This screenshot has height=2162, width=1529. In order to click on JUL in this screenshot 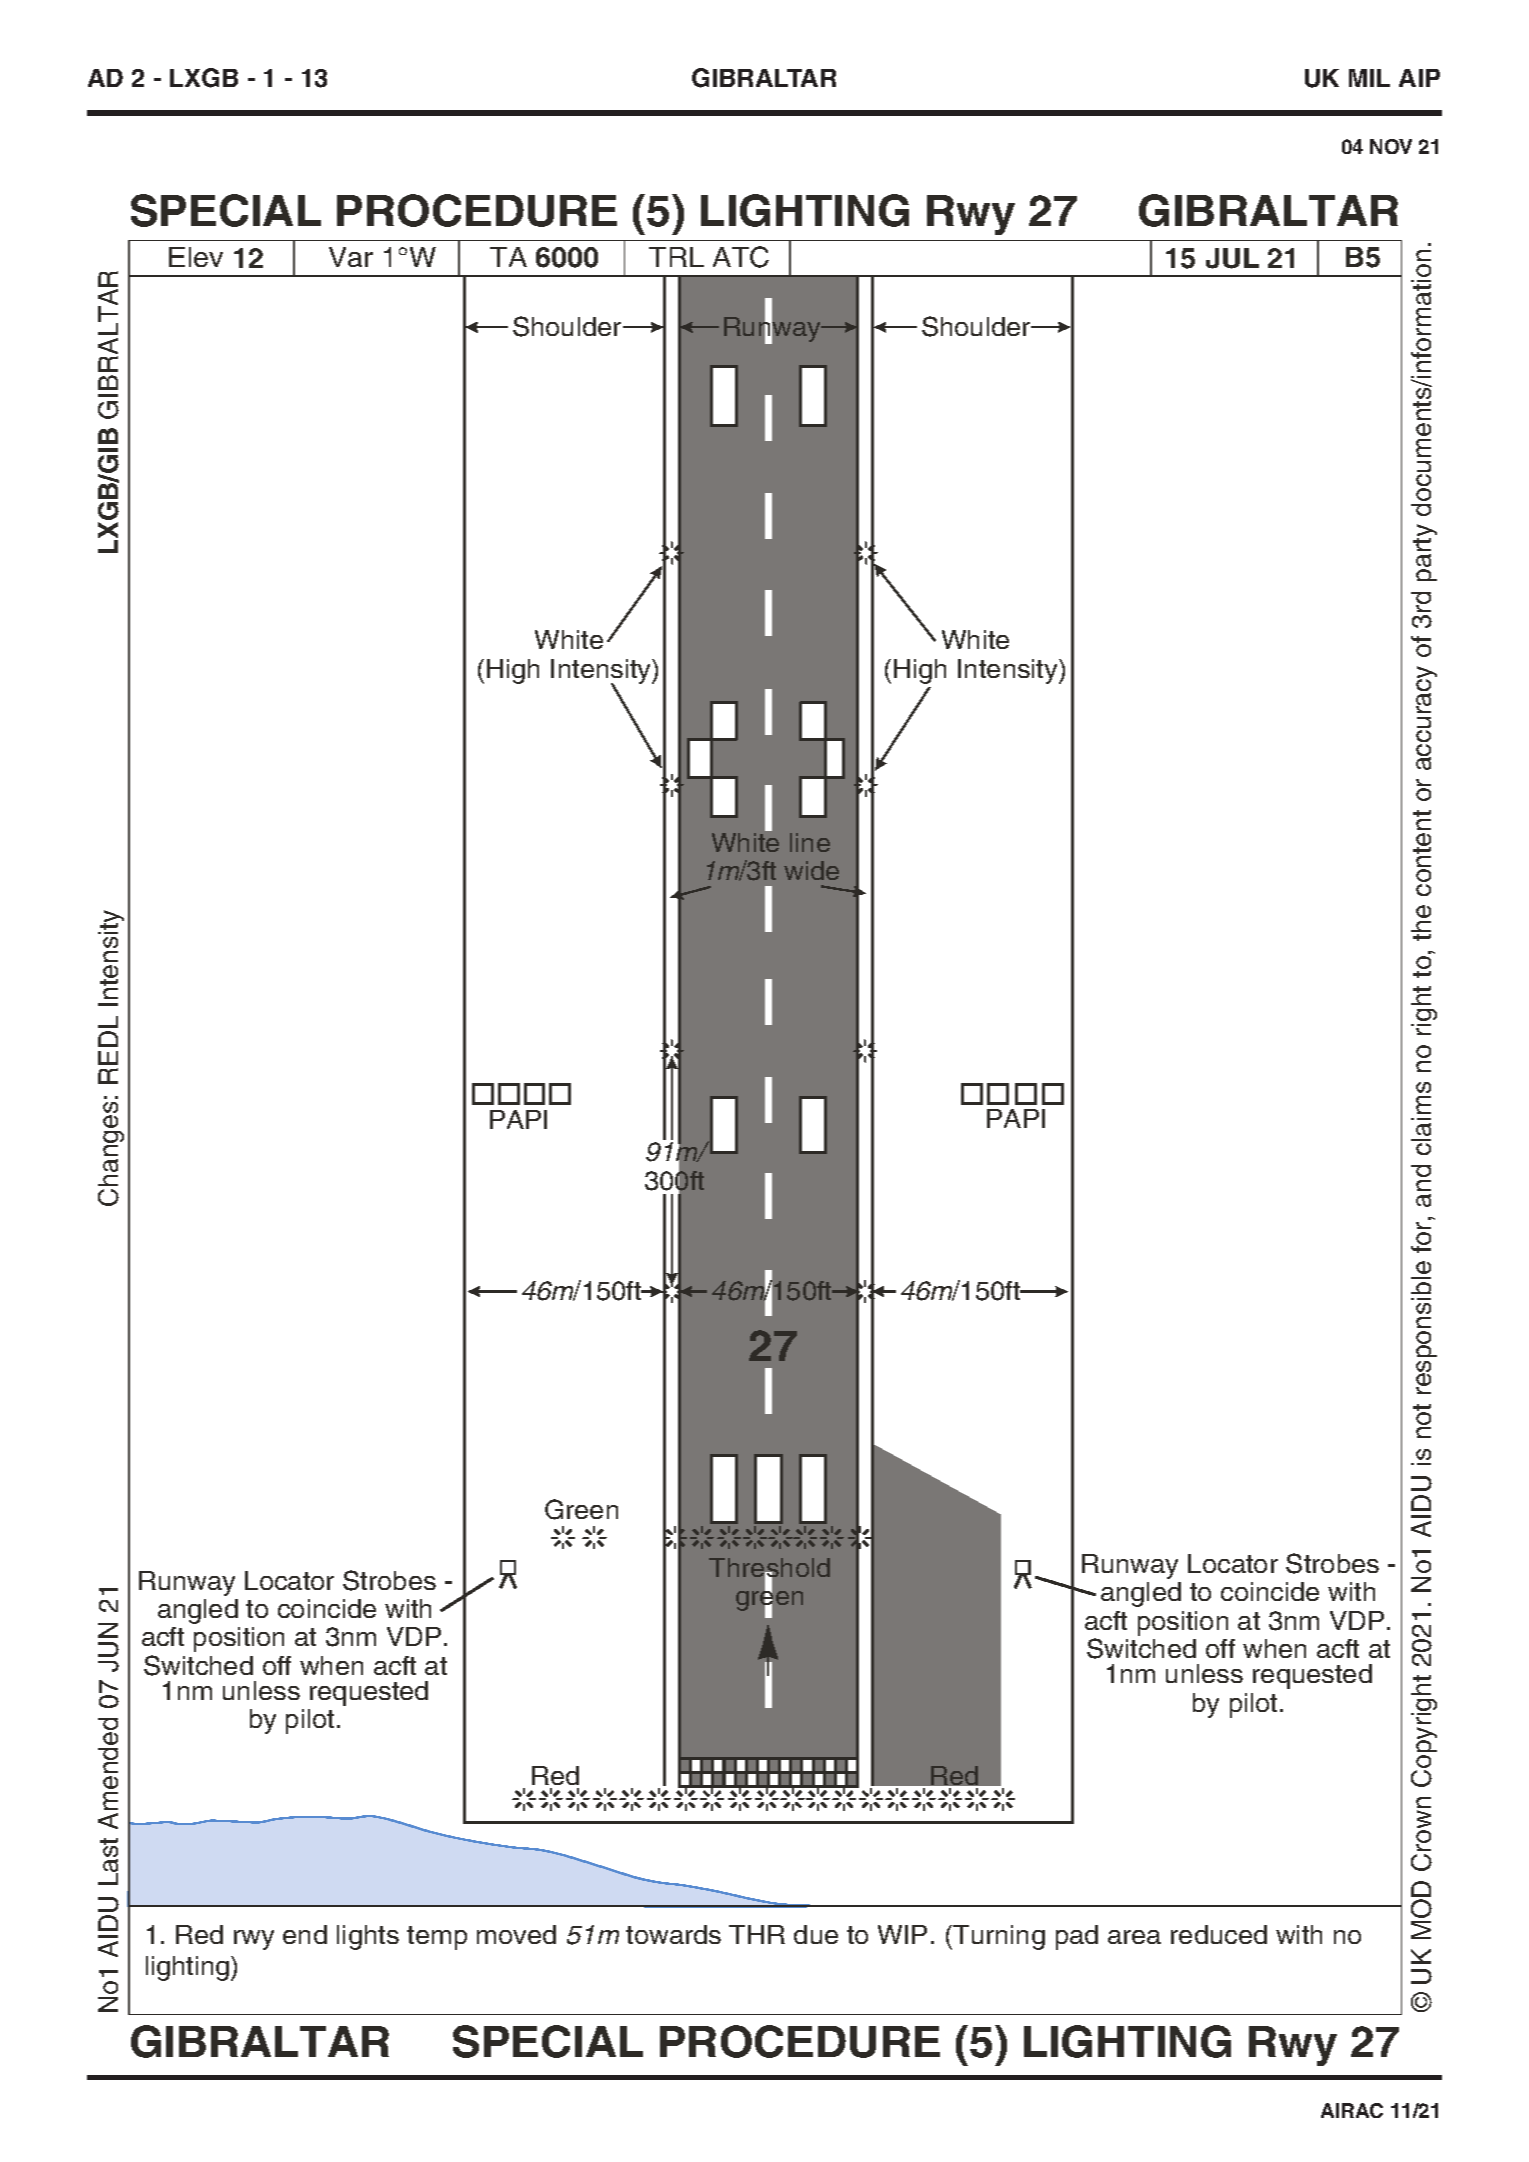, I will do `click(1232, 258)`.
